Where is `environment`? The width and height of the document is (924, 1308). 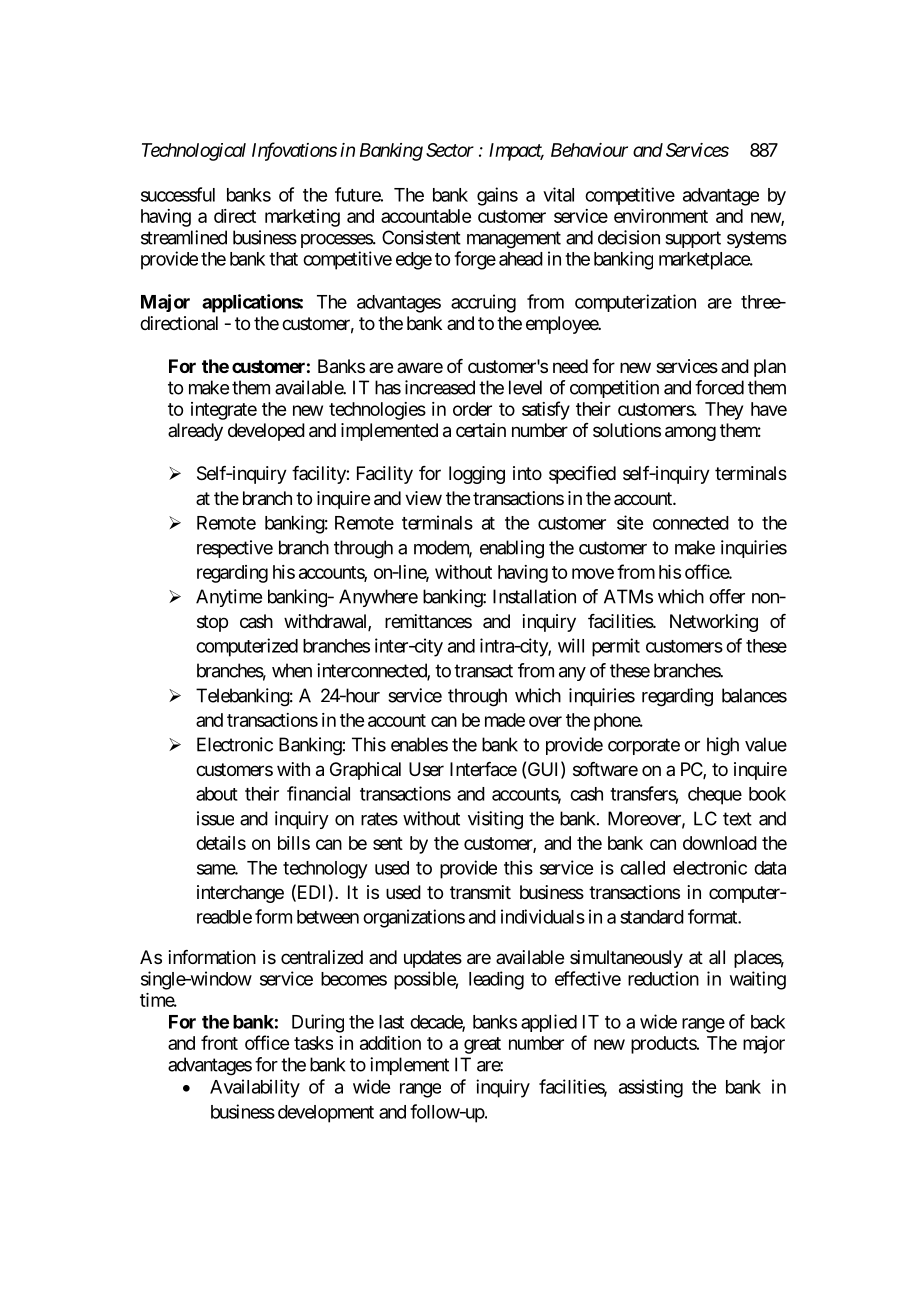 environment is located at coordinates (661, 216).
